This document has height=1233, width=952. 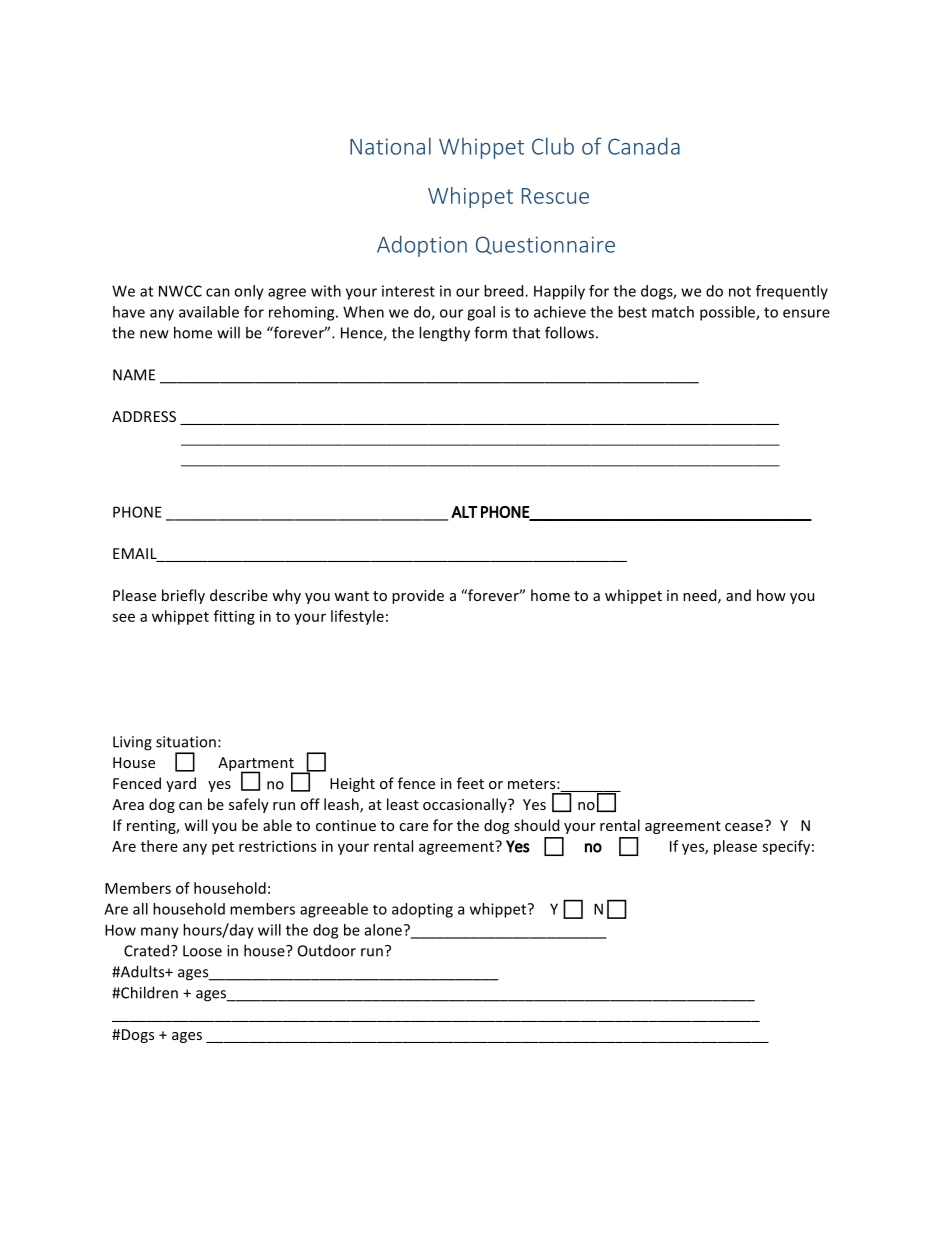 What do you see at coordinates (644, 146) in the document?
I see `Canada` at bounding box center [644, 146].
